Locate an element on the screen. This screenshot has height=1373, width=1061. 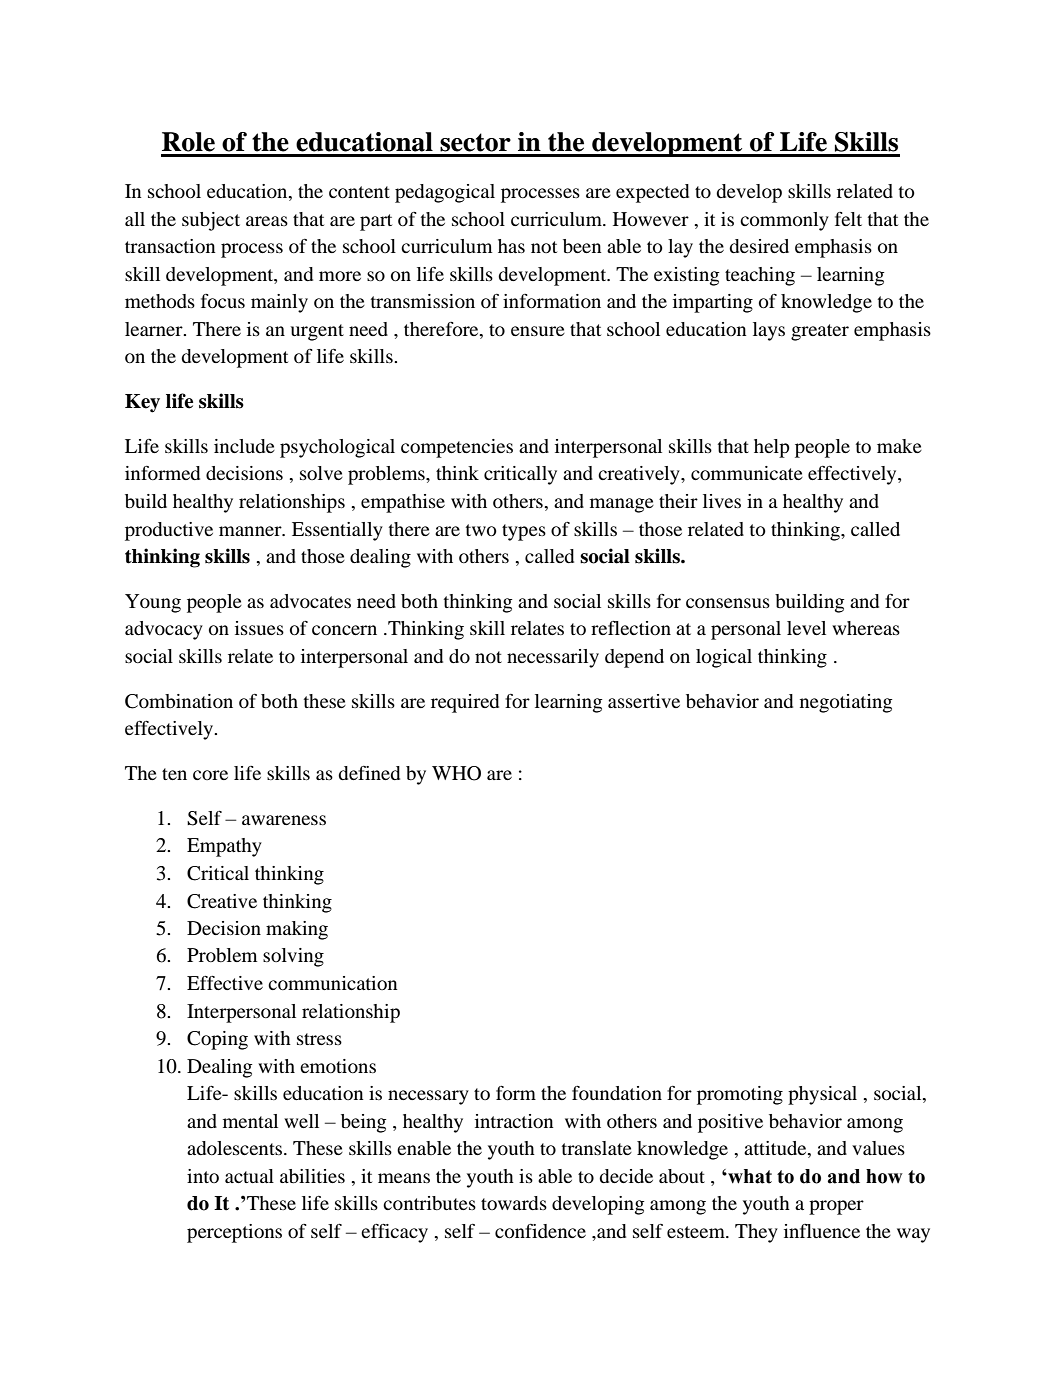
negotiating is located at coordinates (846, 703).
